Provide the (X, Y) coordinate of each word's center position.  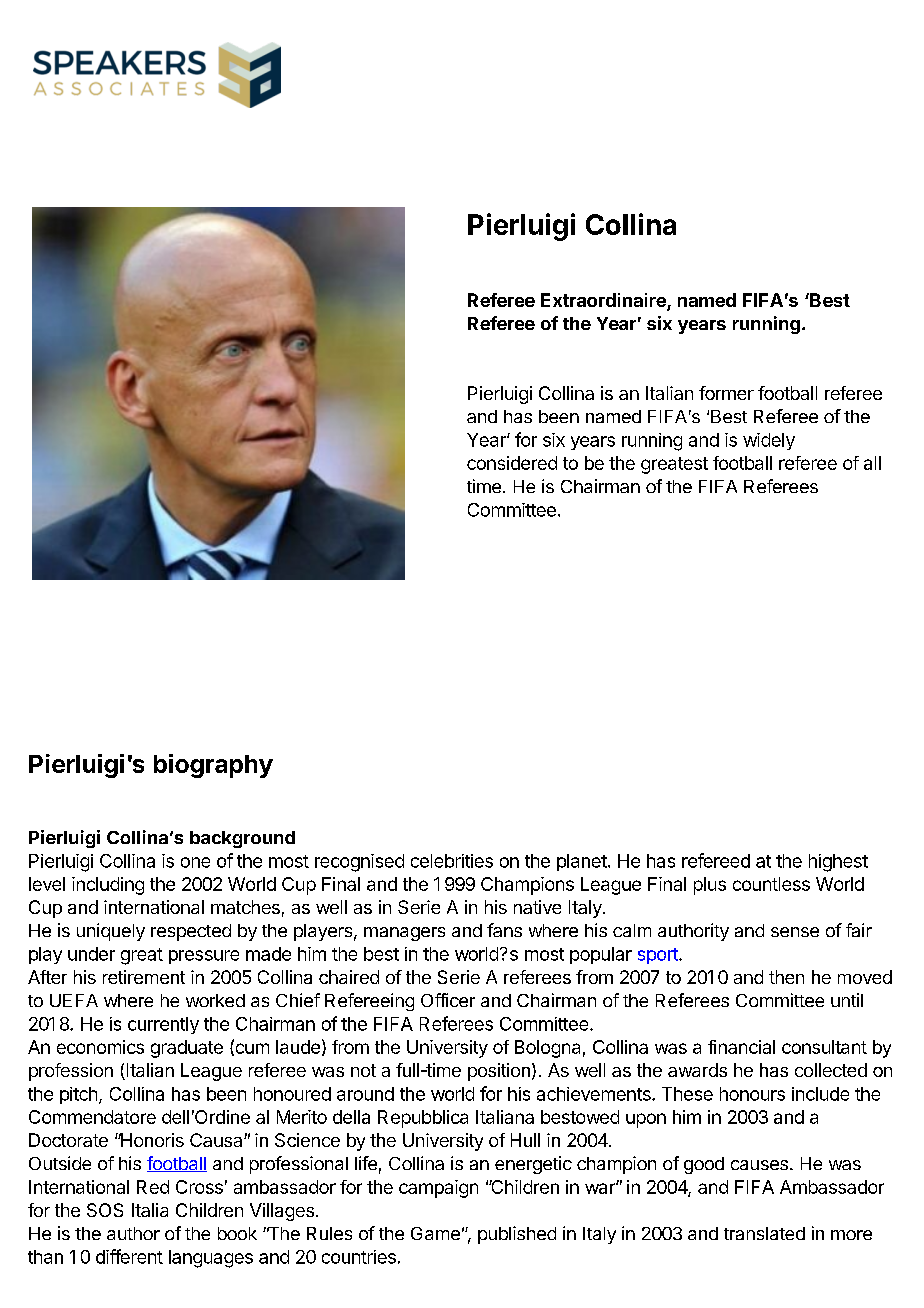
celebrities (452, 861)
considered (512, 463)
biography (213, 766)
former (726, 393)
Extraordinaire (604, 301)
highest (838, 863)
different (129, 1256)
